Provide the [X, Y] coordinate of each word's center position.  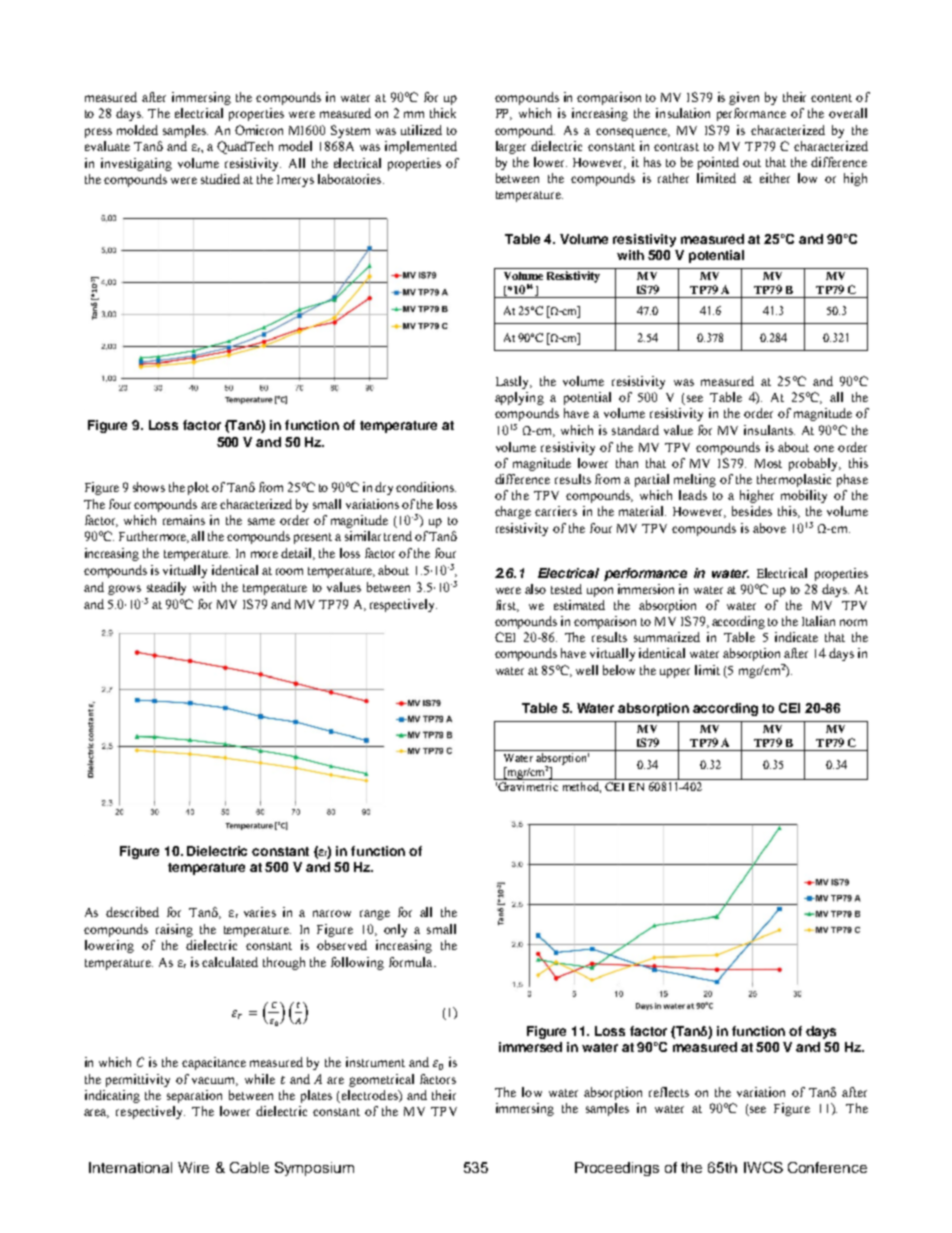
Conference [827, 1167]
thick [443, 113]
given [744, 98]
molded [137, 130]
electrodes [369, 1096]
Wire [193, 1167]
